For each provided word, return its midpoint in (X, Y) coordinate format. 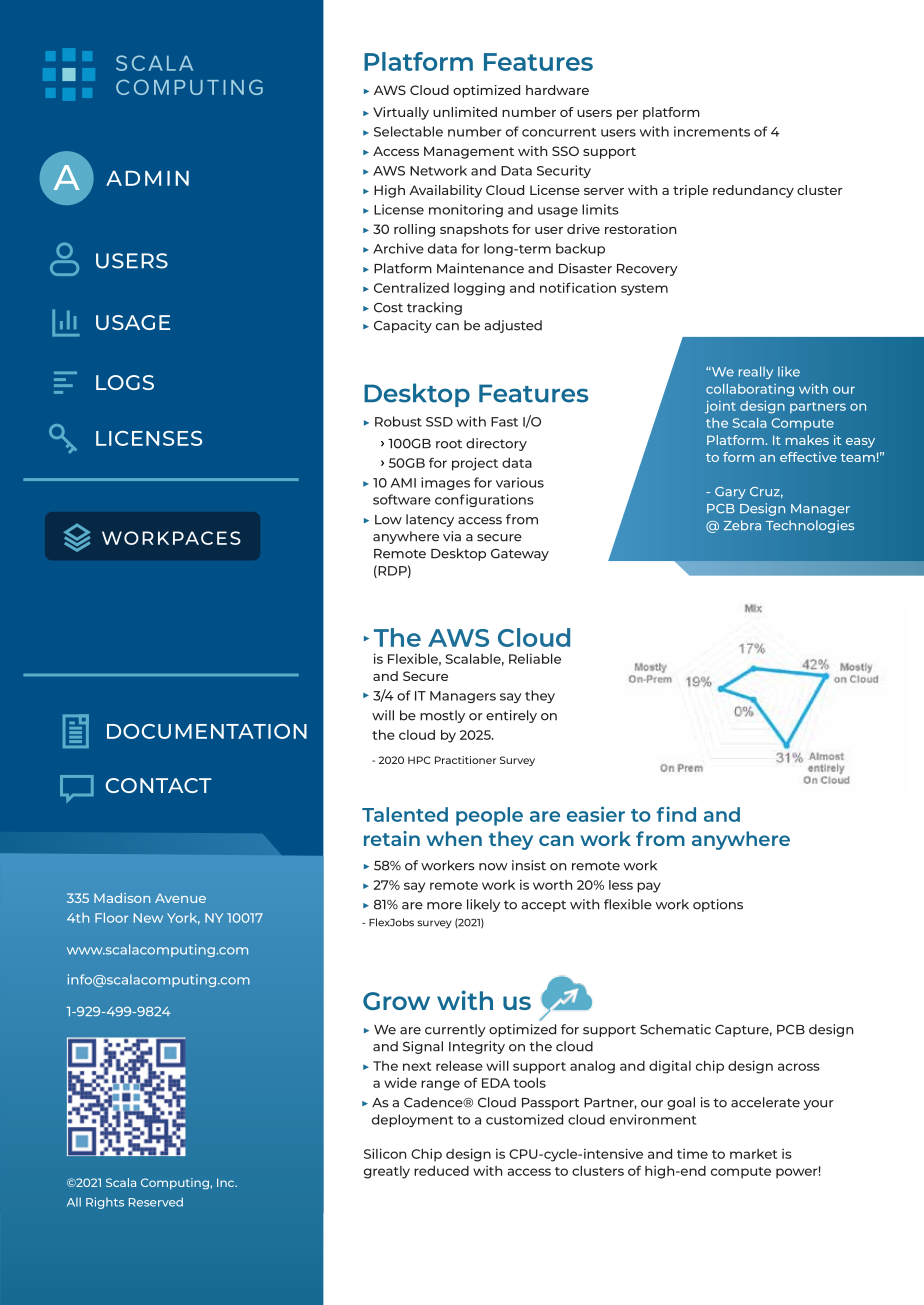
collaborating (750, 390)
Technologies (810, 526)
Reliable (535, 658)
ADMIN (147, 178)
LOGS (125, 382)
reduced (441, 1171)
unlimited (465, 112)
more (444, 906)
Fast (504, 422)
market (753, 1154)
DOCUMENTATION (207, 731)
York (183, 919)
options (718, 905)
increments (712, 131)
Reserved (156, 1202)
